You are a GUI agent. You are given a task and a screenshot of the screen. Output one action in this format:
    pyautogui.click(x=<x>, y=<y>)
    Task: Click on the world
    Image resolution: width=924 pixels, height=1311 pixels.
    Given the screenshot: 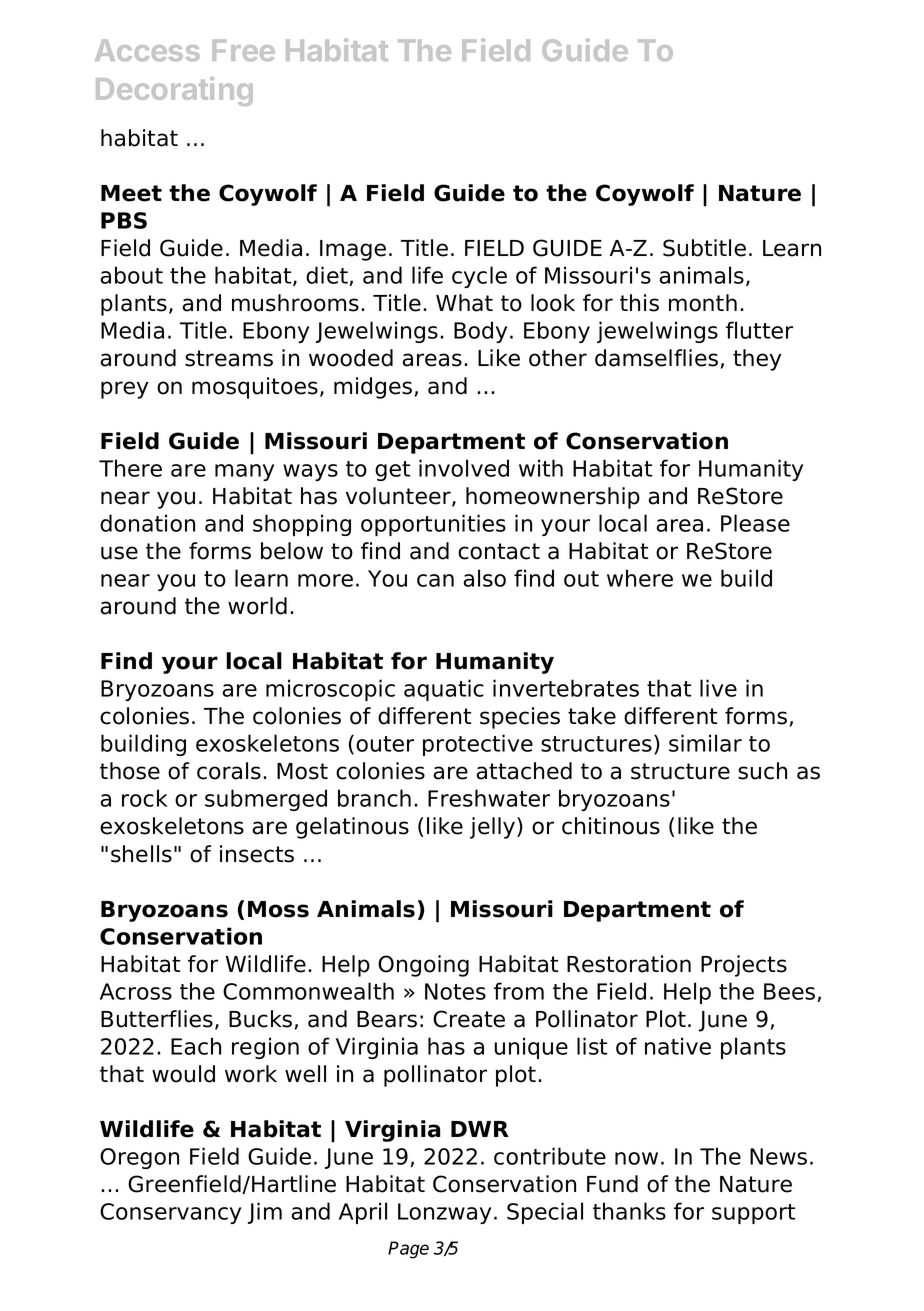 What is the action you would take?
    pyautogui.click(x=257, y=606)
